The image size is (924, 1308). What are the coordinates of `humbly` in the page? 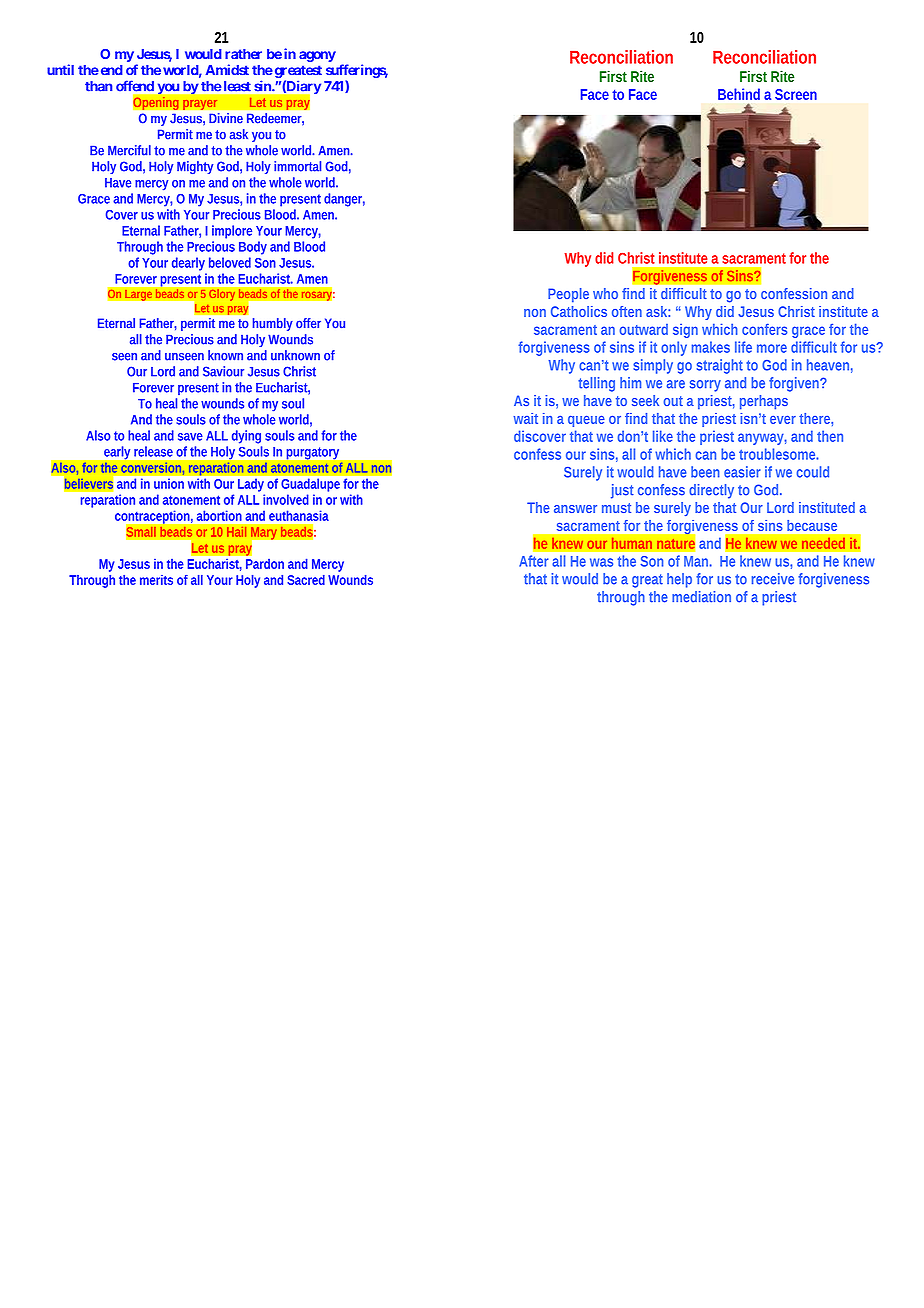 It's located at (273, 324).
